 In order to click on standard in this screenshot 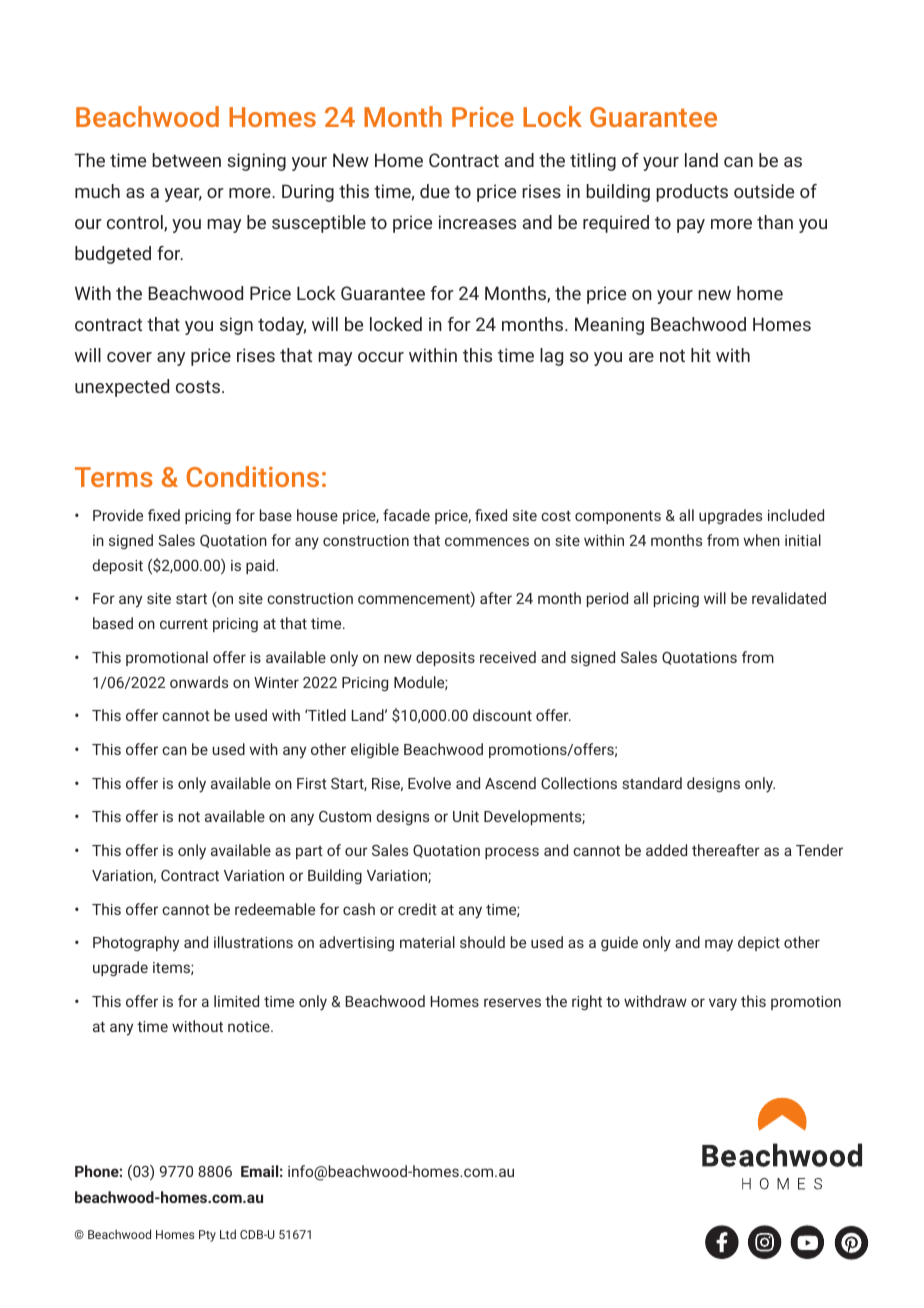, I will do `click(652, 783)`.
